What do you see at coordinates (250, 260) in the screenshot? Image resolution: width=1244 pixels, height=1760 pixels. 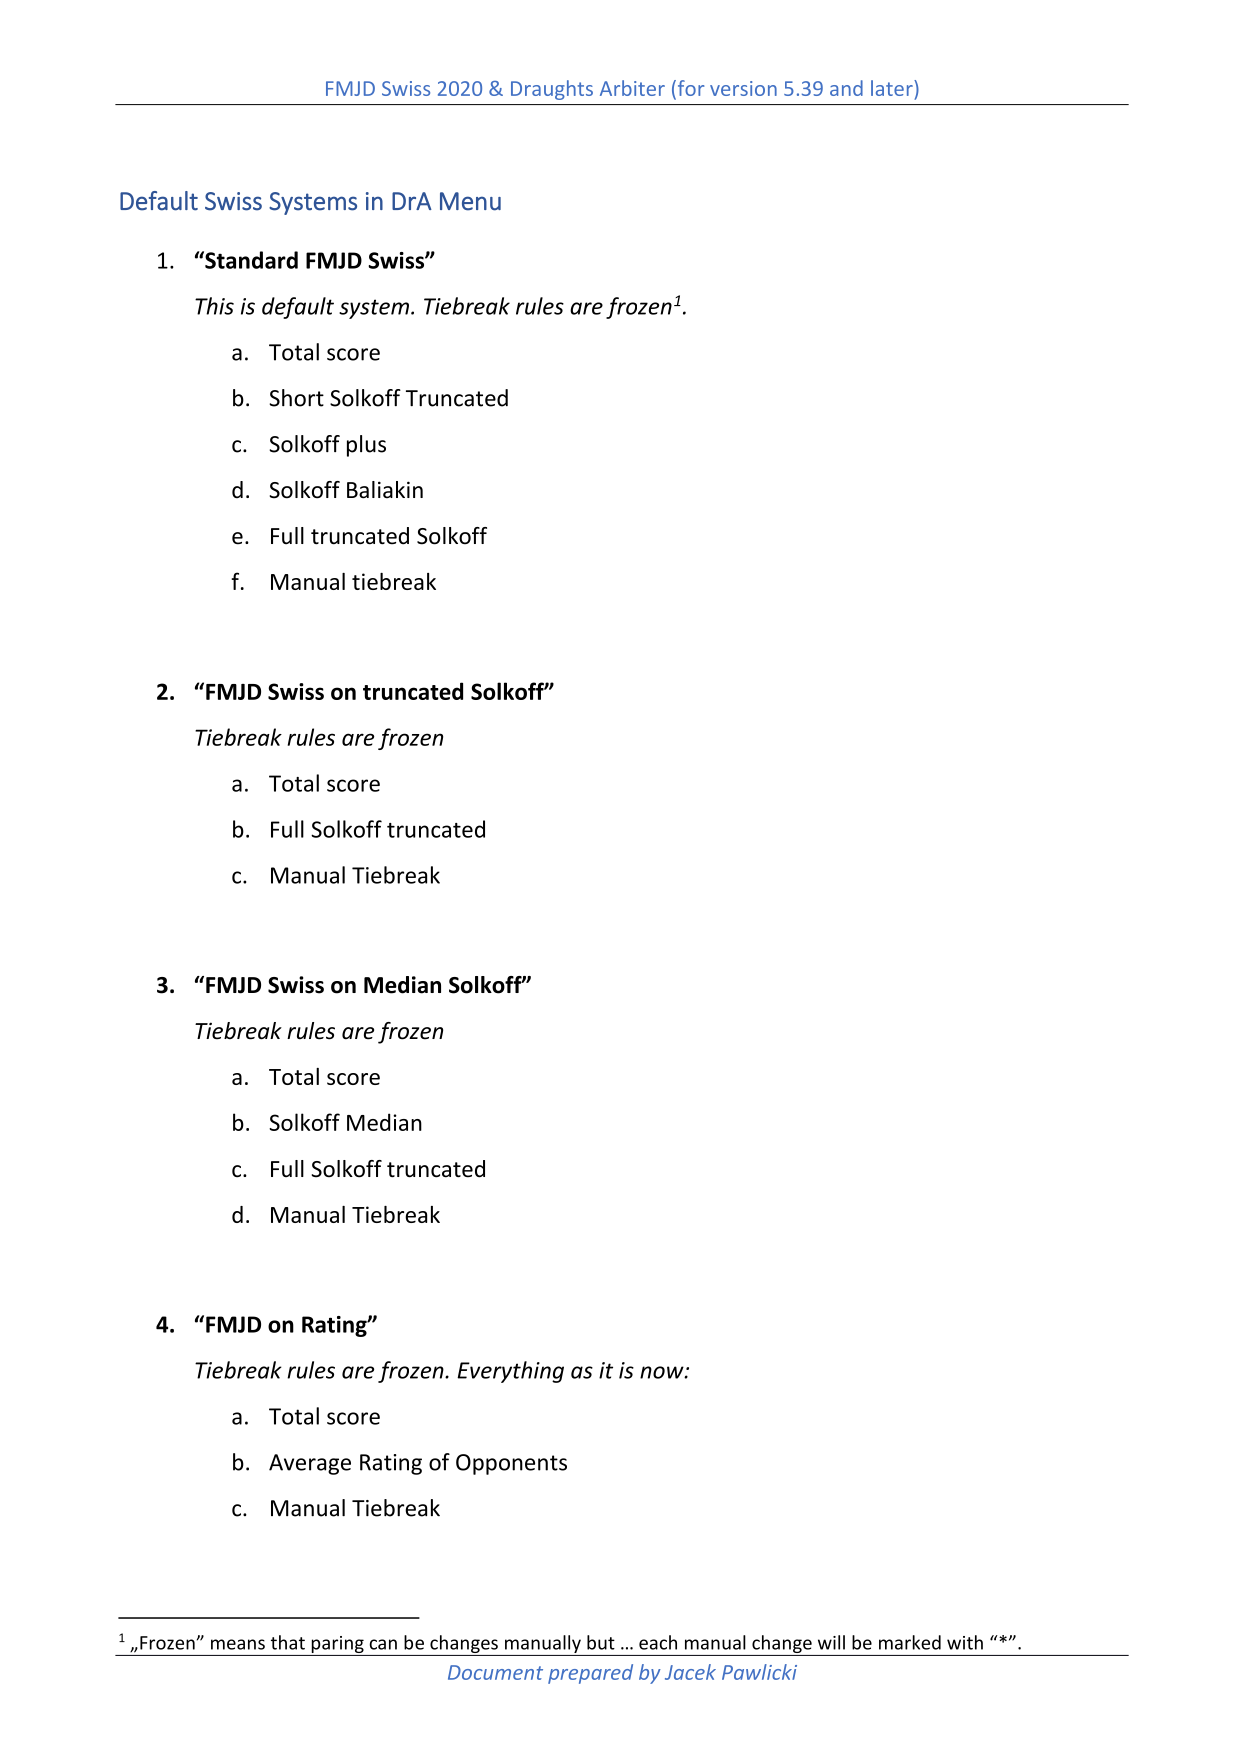 I see `Standard` at bounding box center [250, 260].
